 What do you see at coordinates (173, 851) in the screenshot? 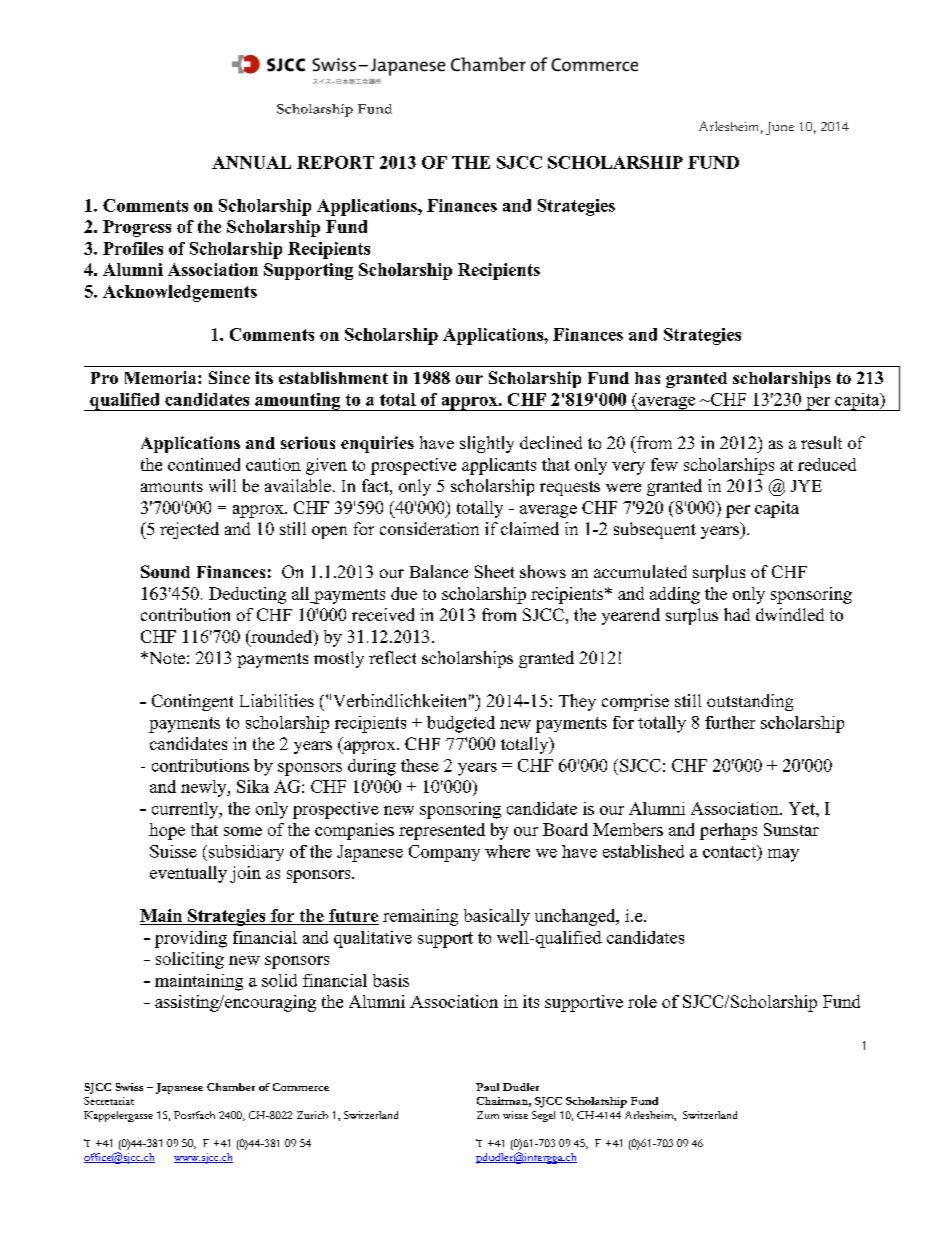
I see `Suisse` at bounding box center [173, 851].
